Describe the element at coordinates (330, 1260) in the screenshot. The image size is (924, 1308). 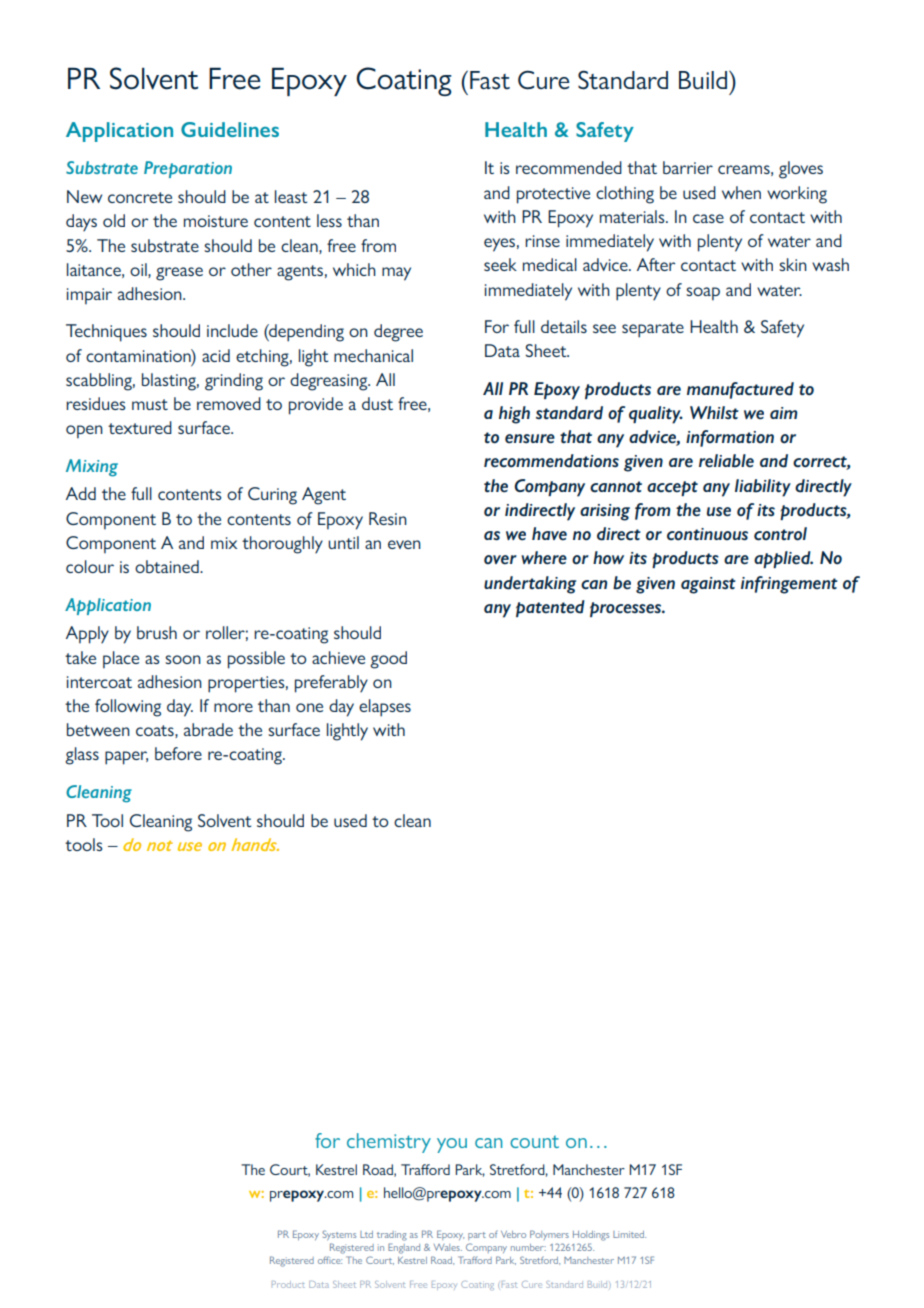
I see `office` at that location.
